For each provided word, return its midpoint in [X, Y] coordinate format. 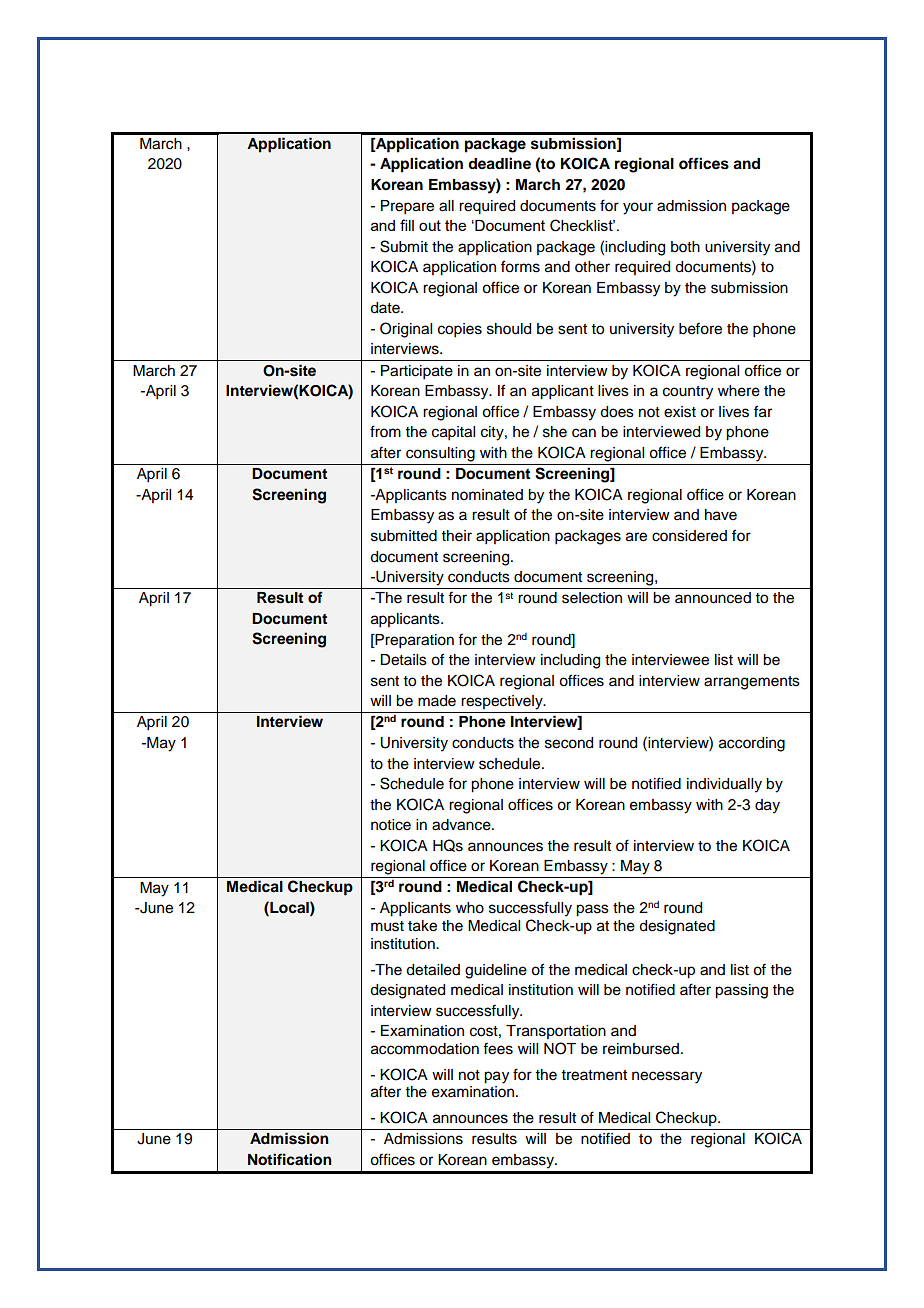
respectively [503, 702]
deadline [499, 163]
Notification [290, 1159]
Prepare [407, 207]
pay [496, 1077]
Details [403, 660]
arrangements [752, 683]
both [685, 247]
